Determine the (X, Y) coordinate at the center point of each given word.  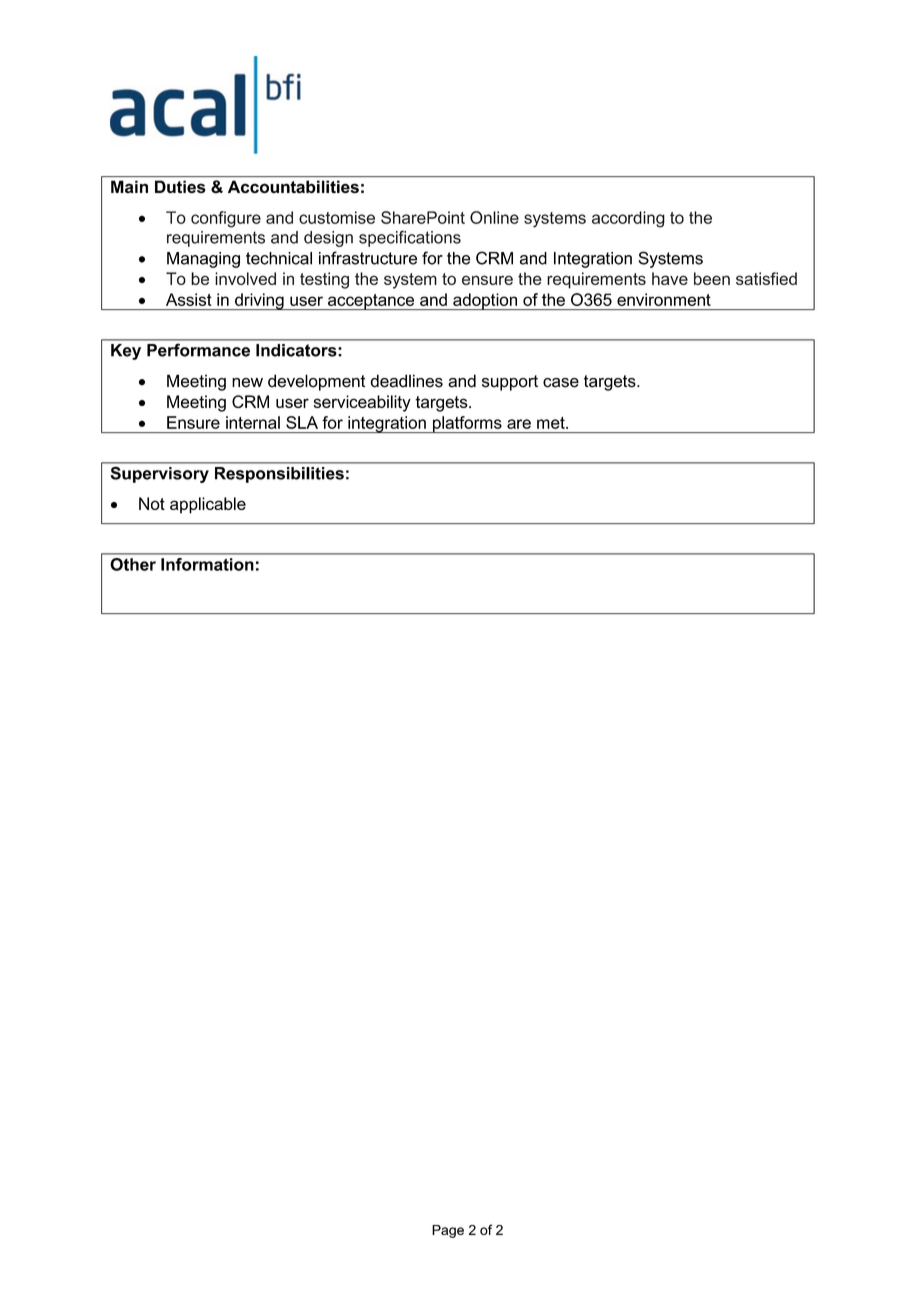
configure (226, 219)
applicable (208, 505)
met (552, 423)
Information (207, 564)
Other (133, 564)
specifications (410, 238)
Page (448, 1231)
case (561, 383)
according (628, 219)
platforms (467, 424)
